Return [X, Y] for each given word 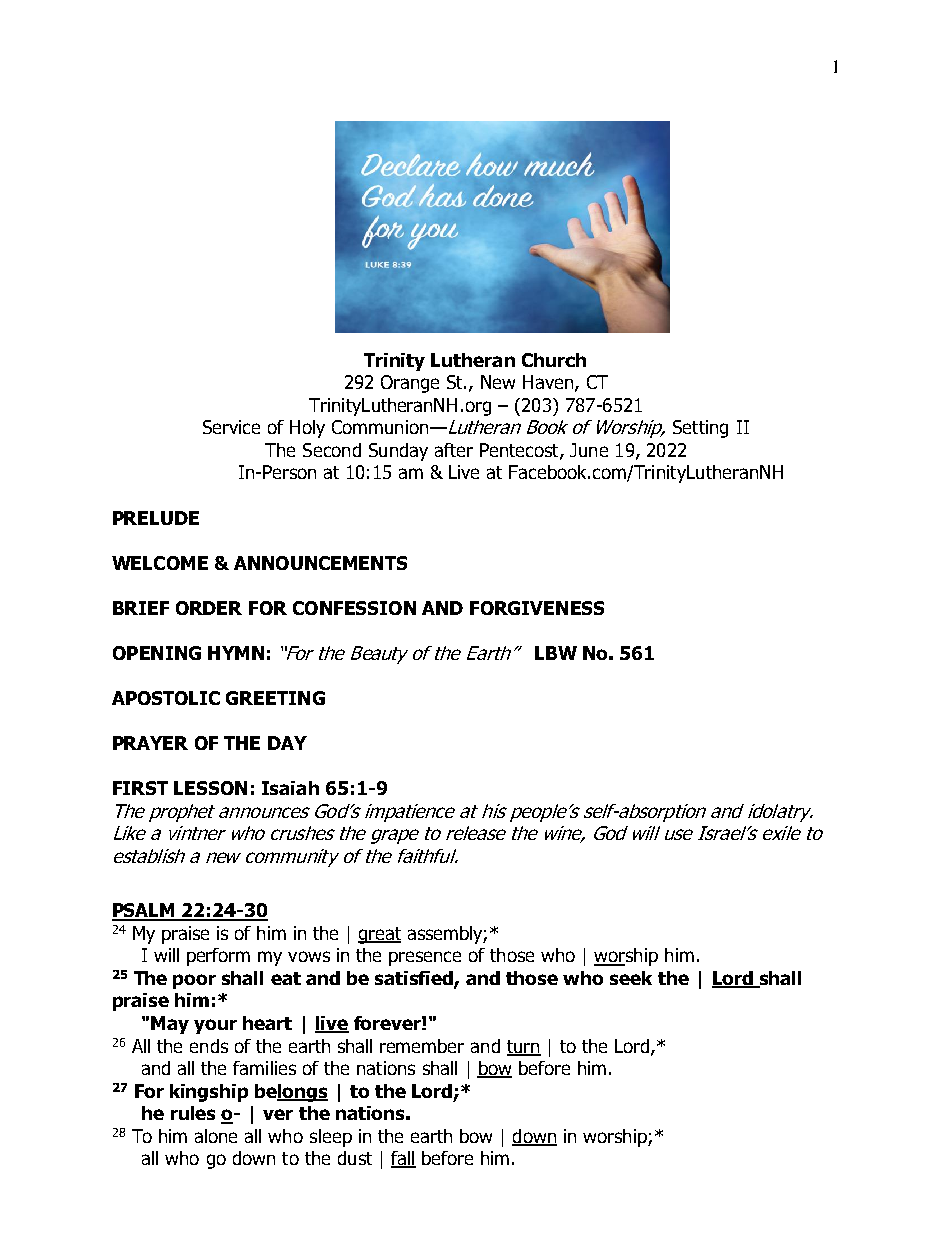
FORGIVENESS [537, 608]
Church [554, 360]
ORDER [209, 608]
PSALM [144, 911]
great [379, 935]
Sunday [398, 452]
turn [524, 1047]
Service [231, 427]
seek [631, 978]
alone [216, 1136]
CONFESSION [354, 608]
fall [403, 1159]
